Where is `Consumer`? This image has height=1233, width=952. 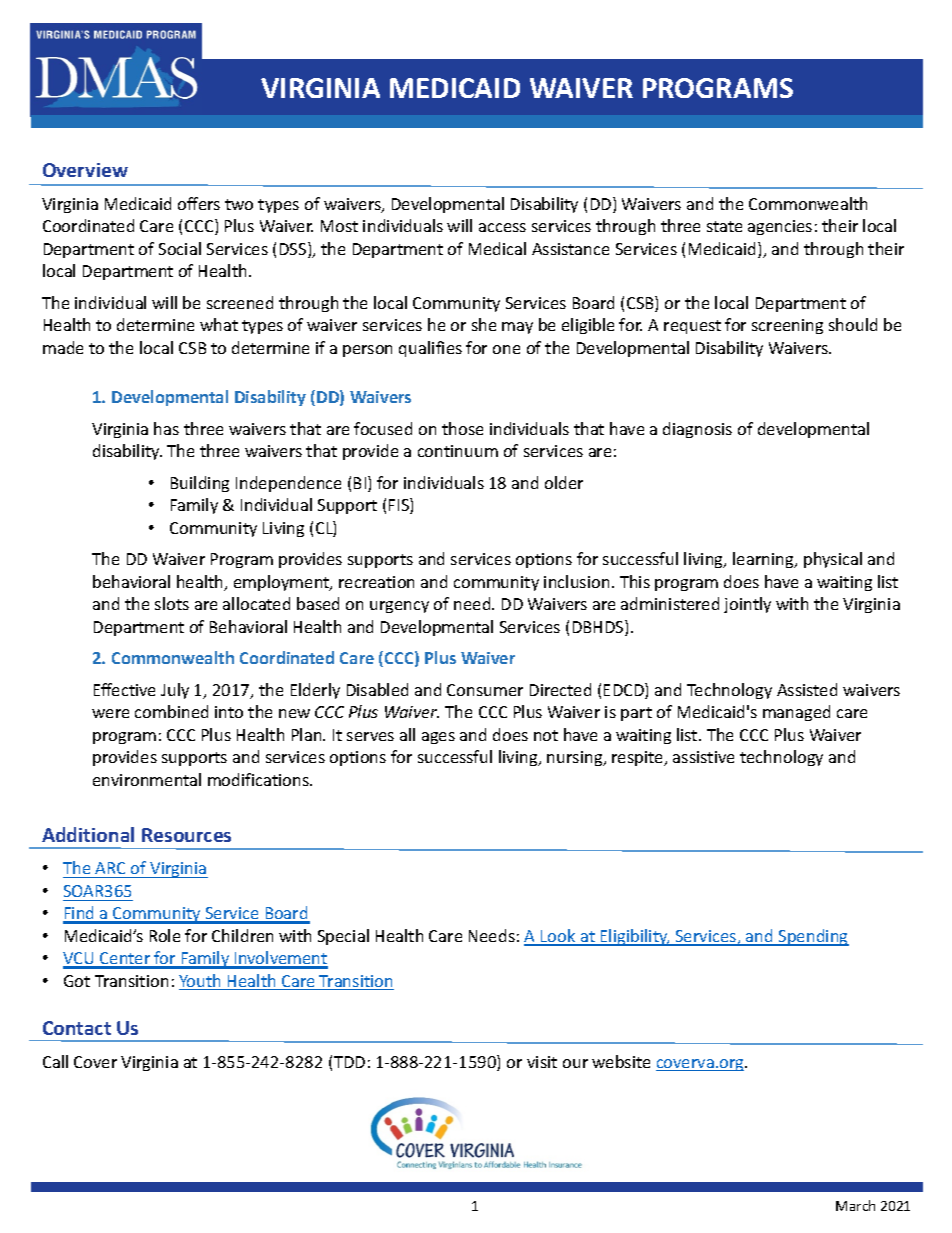 Consumer is located at coordinates (485, 690).
